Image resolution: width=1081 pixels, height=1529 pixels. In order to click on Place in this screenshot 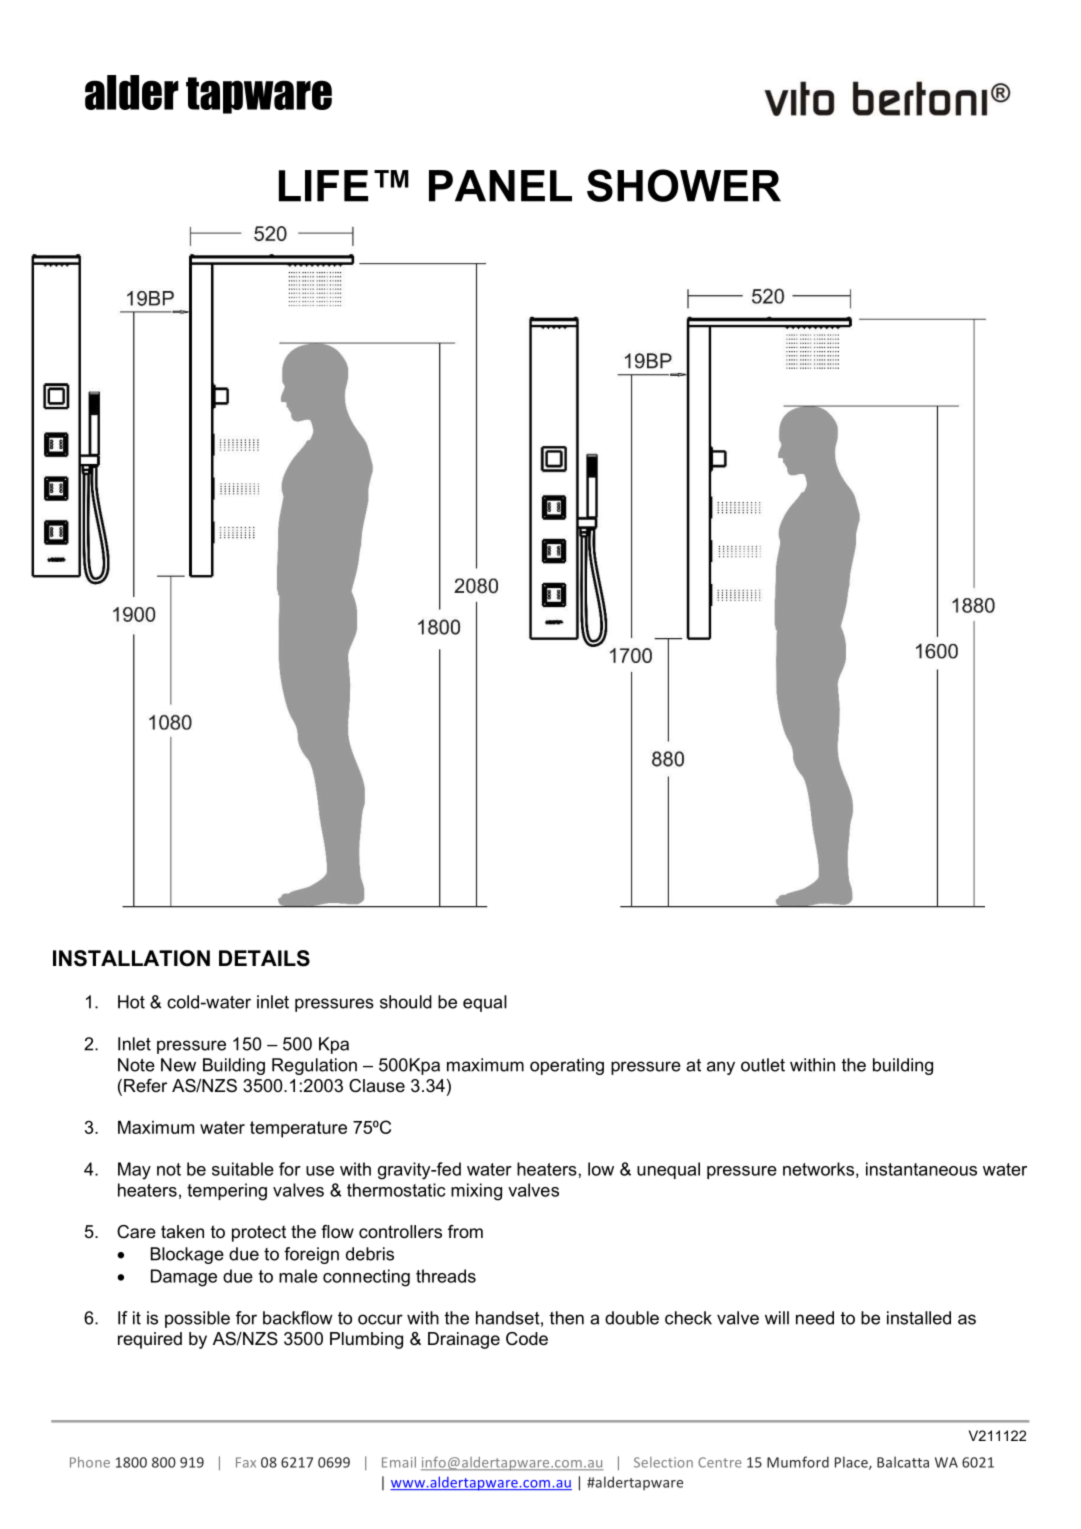, I will do `click(852, 1463)`.
